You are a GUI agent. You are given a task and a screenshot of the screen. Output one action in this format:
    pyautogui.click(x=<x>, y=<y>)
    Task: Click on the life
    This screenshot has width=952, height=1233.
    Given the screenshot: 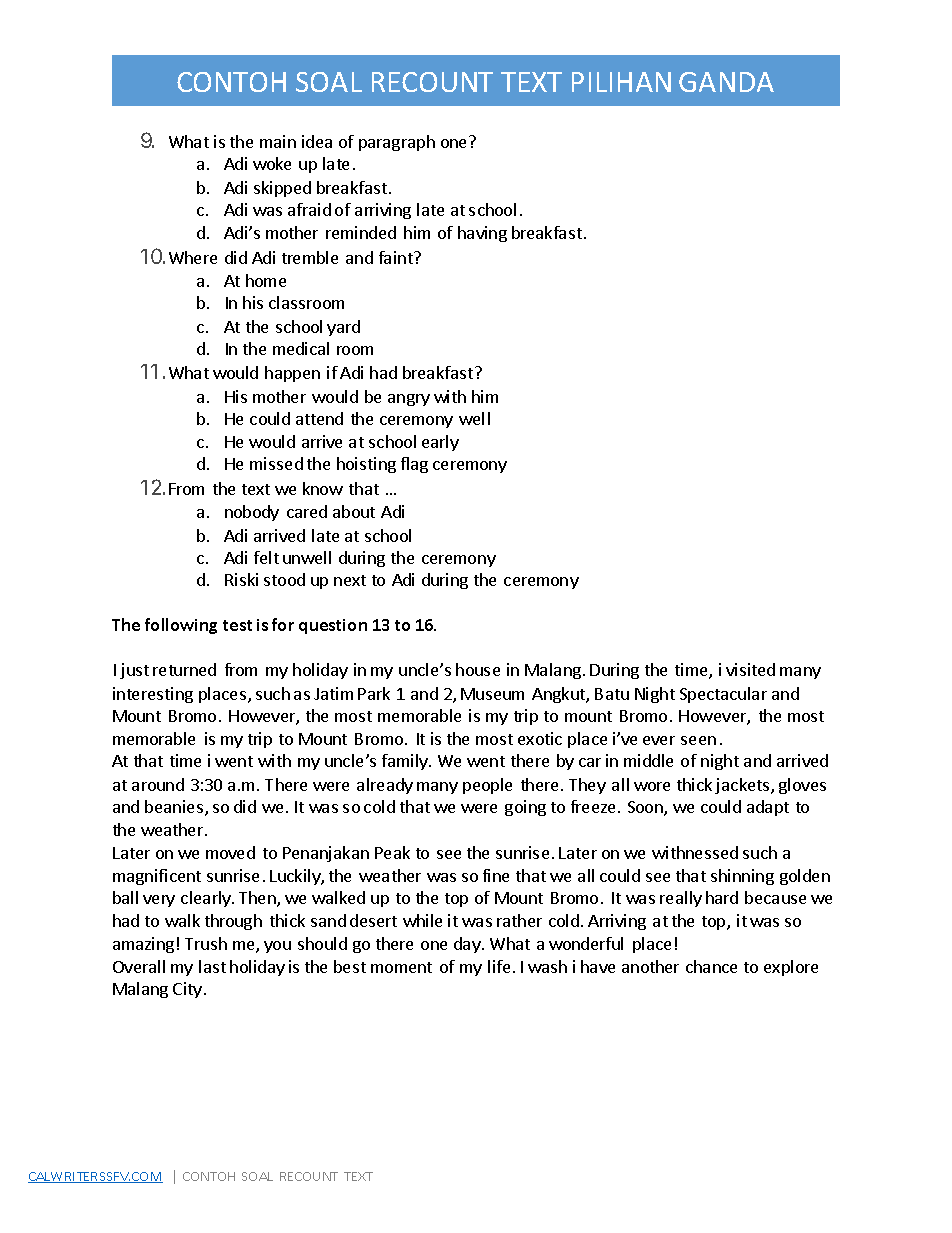 What is the action you would take?
    pyautogui.click(x=499, y=966)
